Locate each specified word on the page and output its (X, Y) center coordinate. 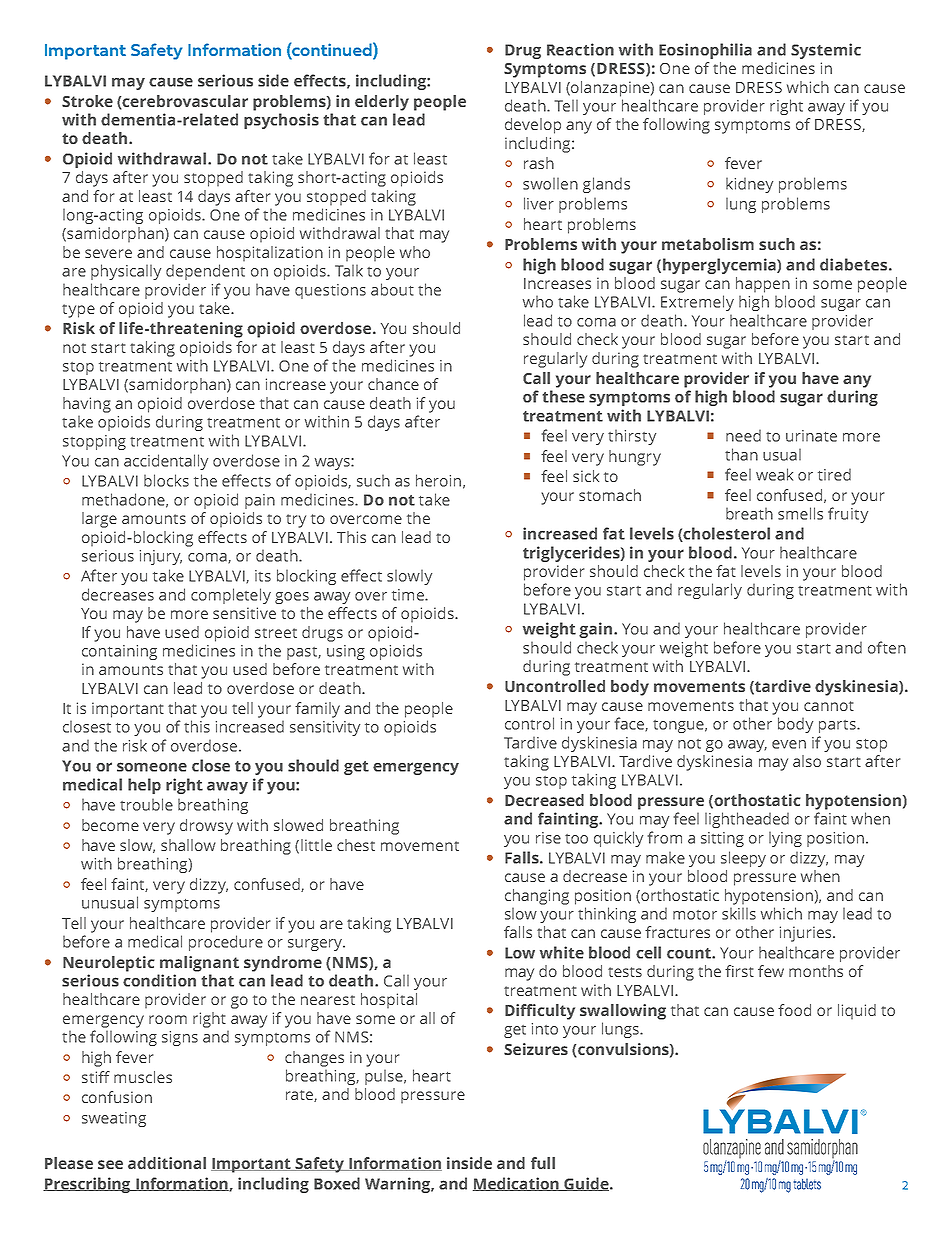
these (563, 396)
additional (167, 1163)
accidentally (166, 462)
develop (533, 126)
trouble (146, 804)
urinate (811, 436)
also (807, 761)
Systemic (826, 51)
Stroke (87, 101)
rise (548, 838)
